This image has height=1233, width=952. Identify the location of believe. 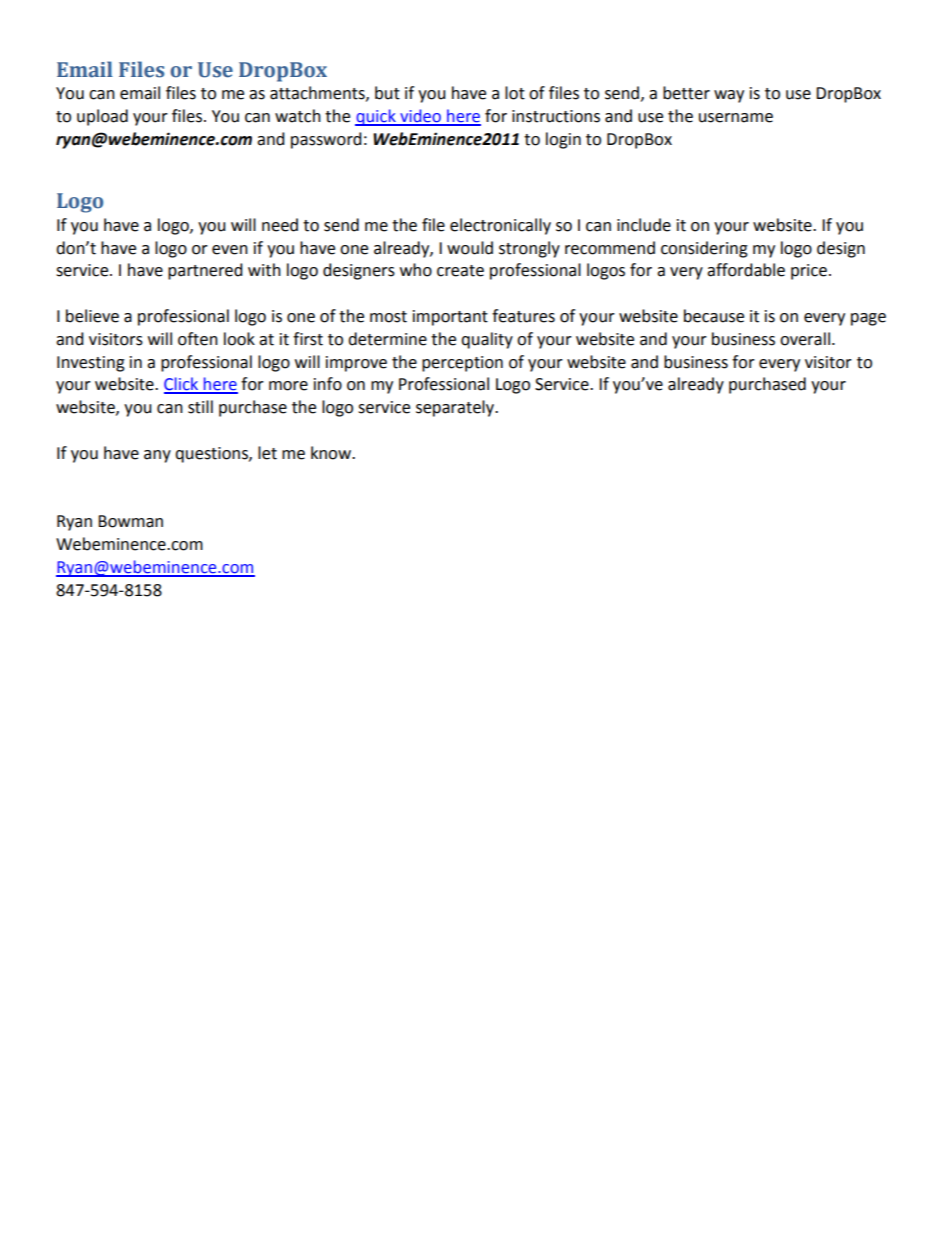
(92, 316).
